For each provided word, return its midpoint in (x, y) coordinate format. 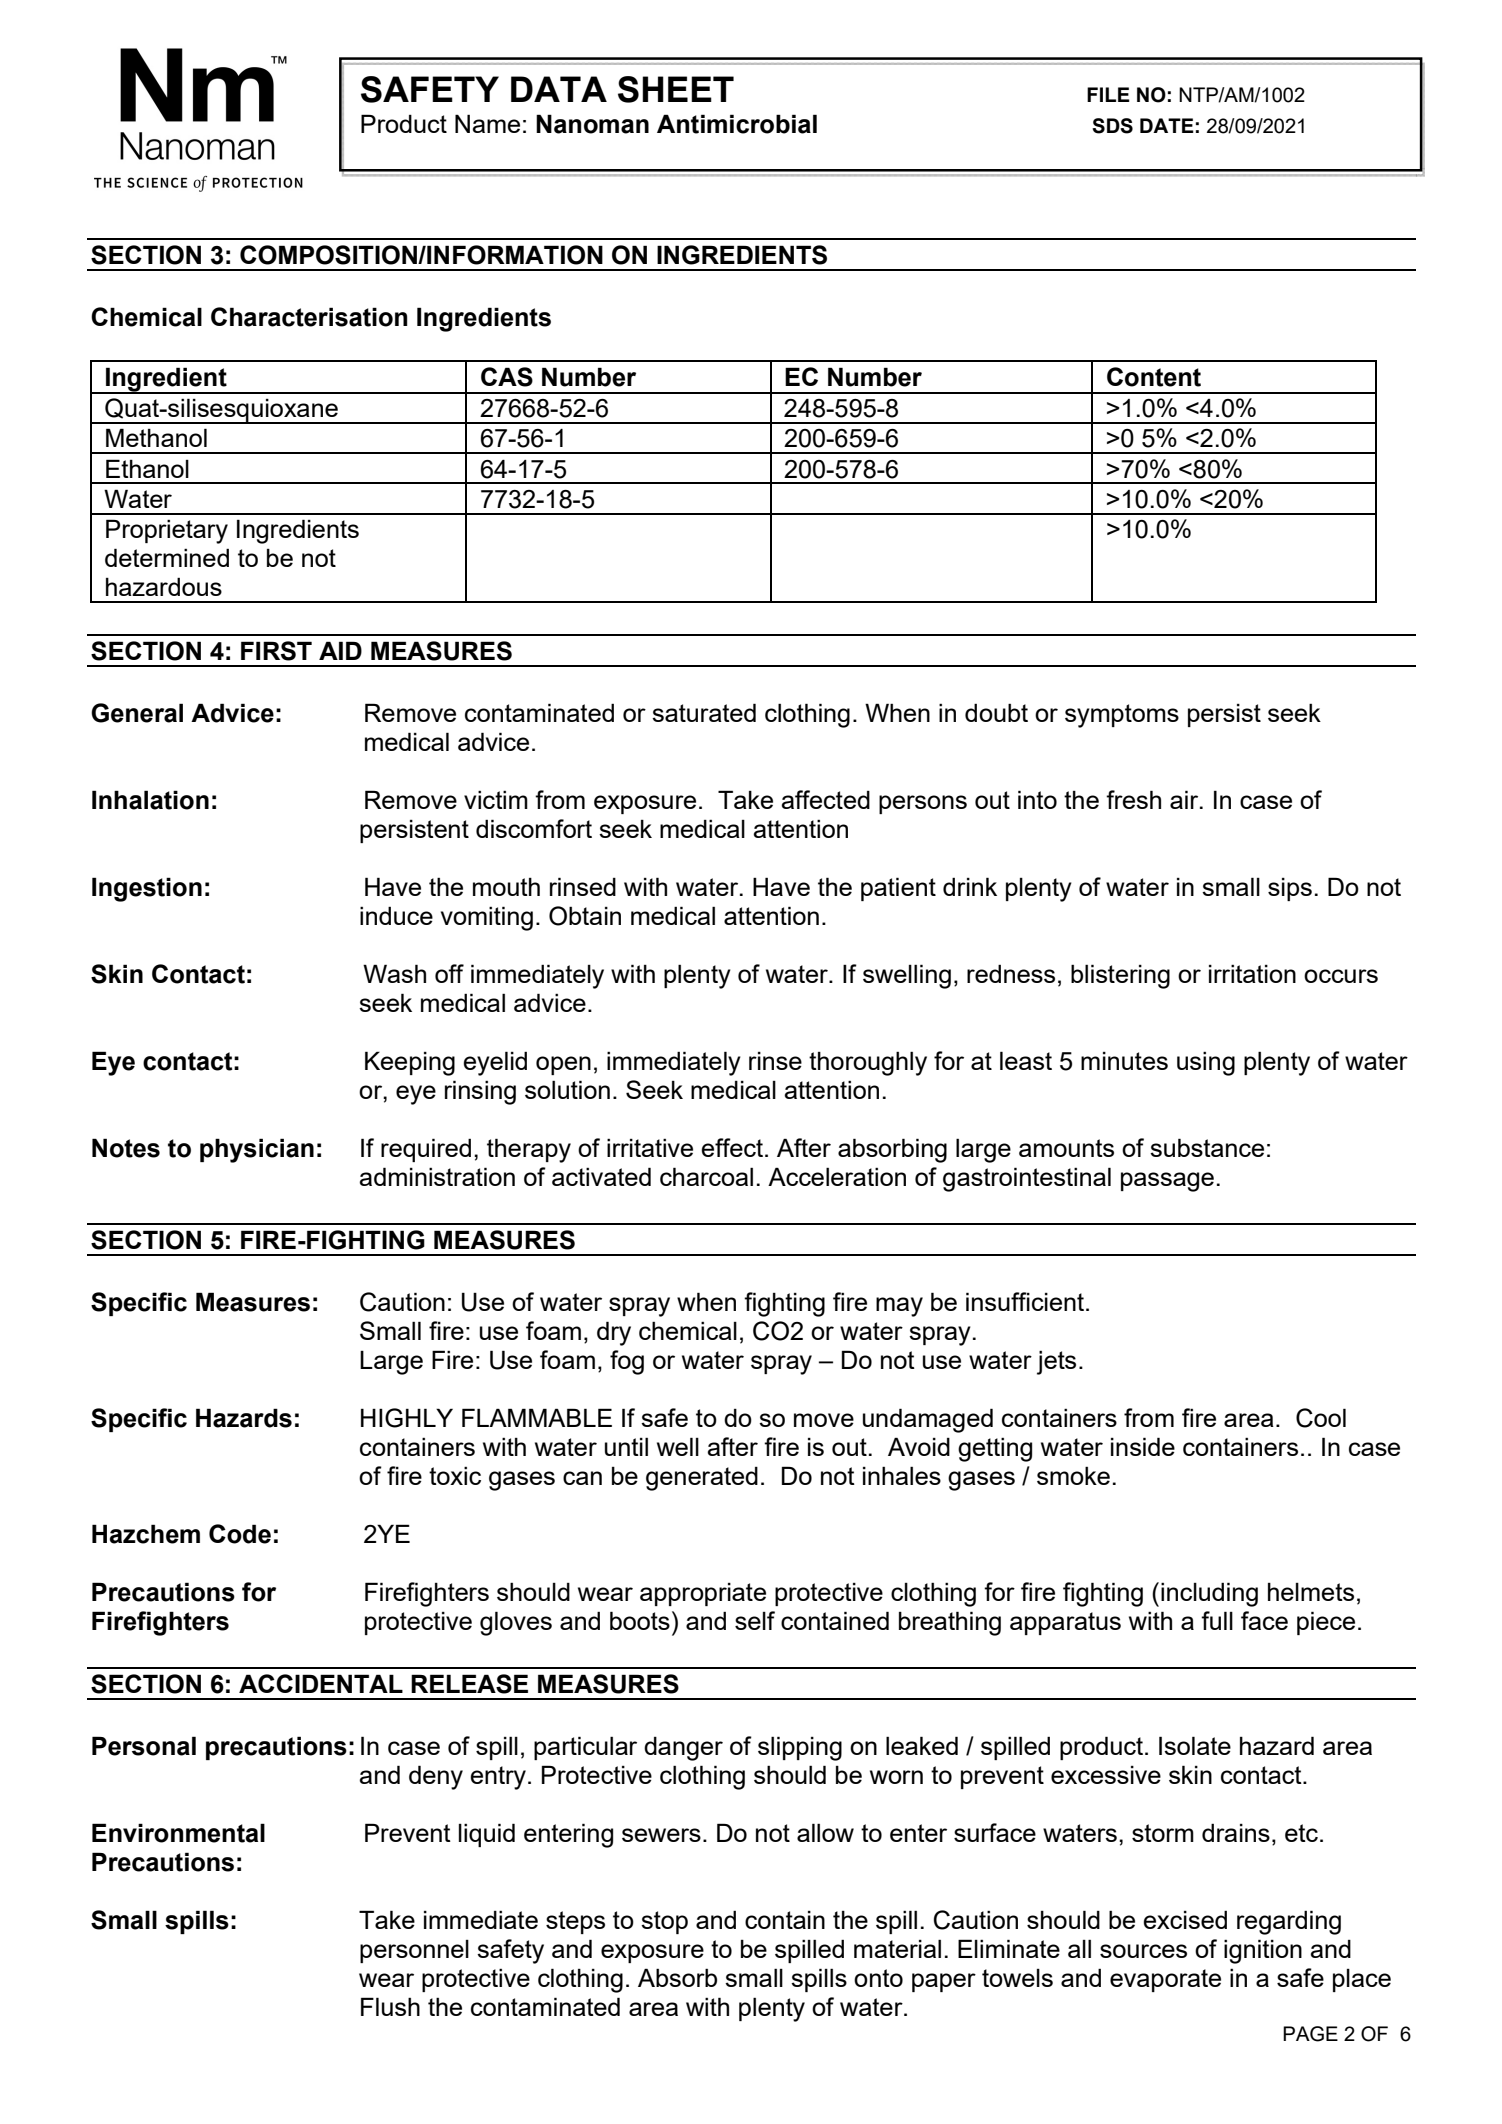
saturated (704, 712)
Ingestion (147, 889)
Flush (390, 2006)
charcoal (706, 1176)
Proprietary (167, 531)
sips (1290, 889)
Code (240, 1534)
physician (257, 1150)
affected (825, 799)
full (1217, 1620)
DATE (1167, 125)
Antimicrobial (737, 124)
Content (1154, 377)
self (755, 1620)
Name (487, 123)
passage (1167, 1182)
